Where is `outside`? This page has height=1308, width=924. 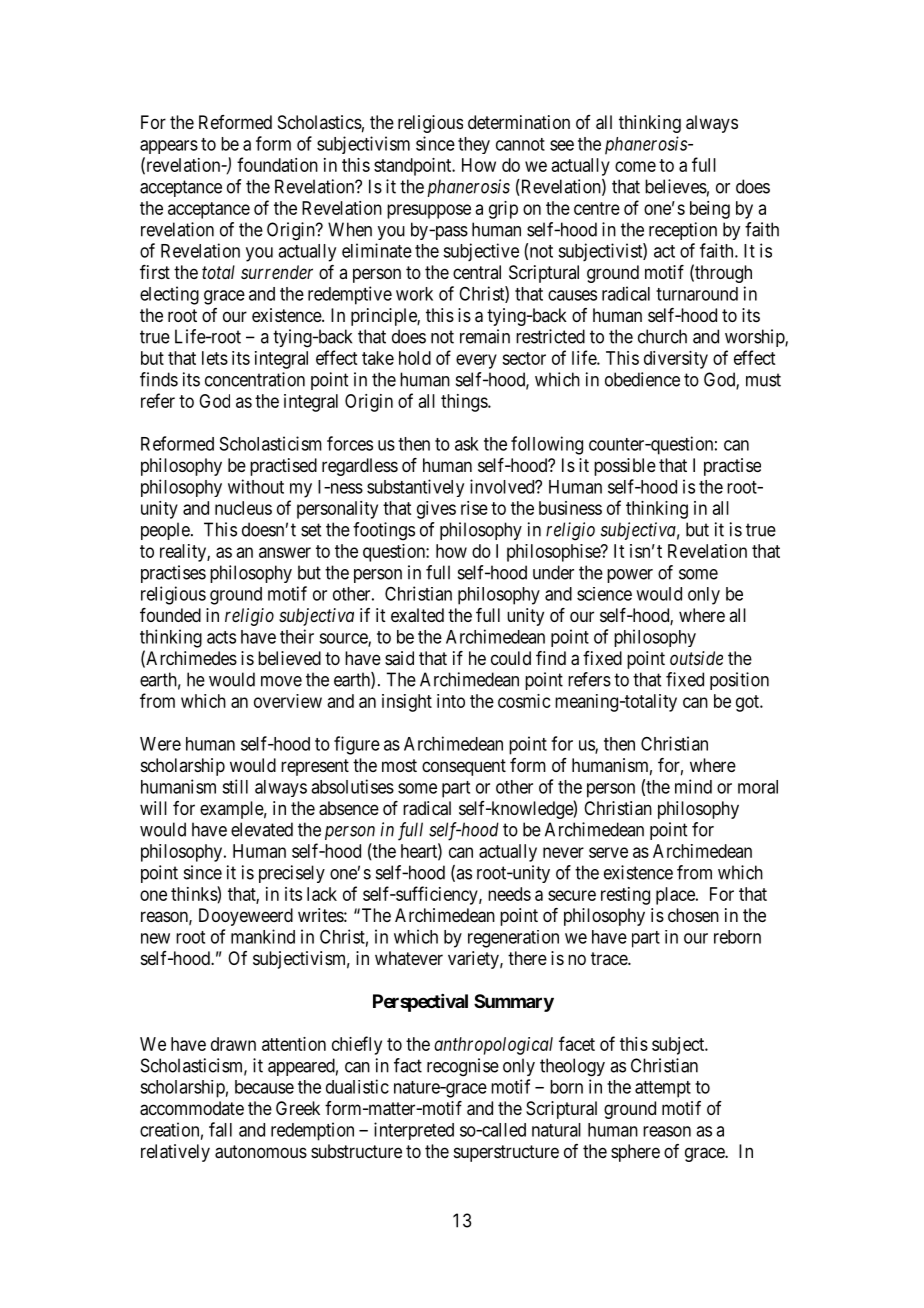
outside is located at coordinates (696, 658).
